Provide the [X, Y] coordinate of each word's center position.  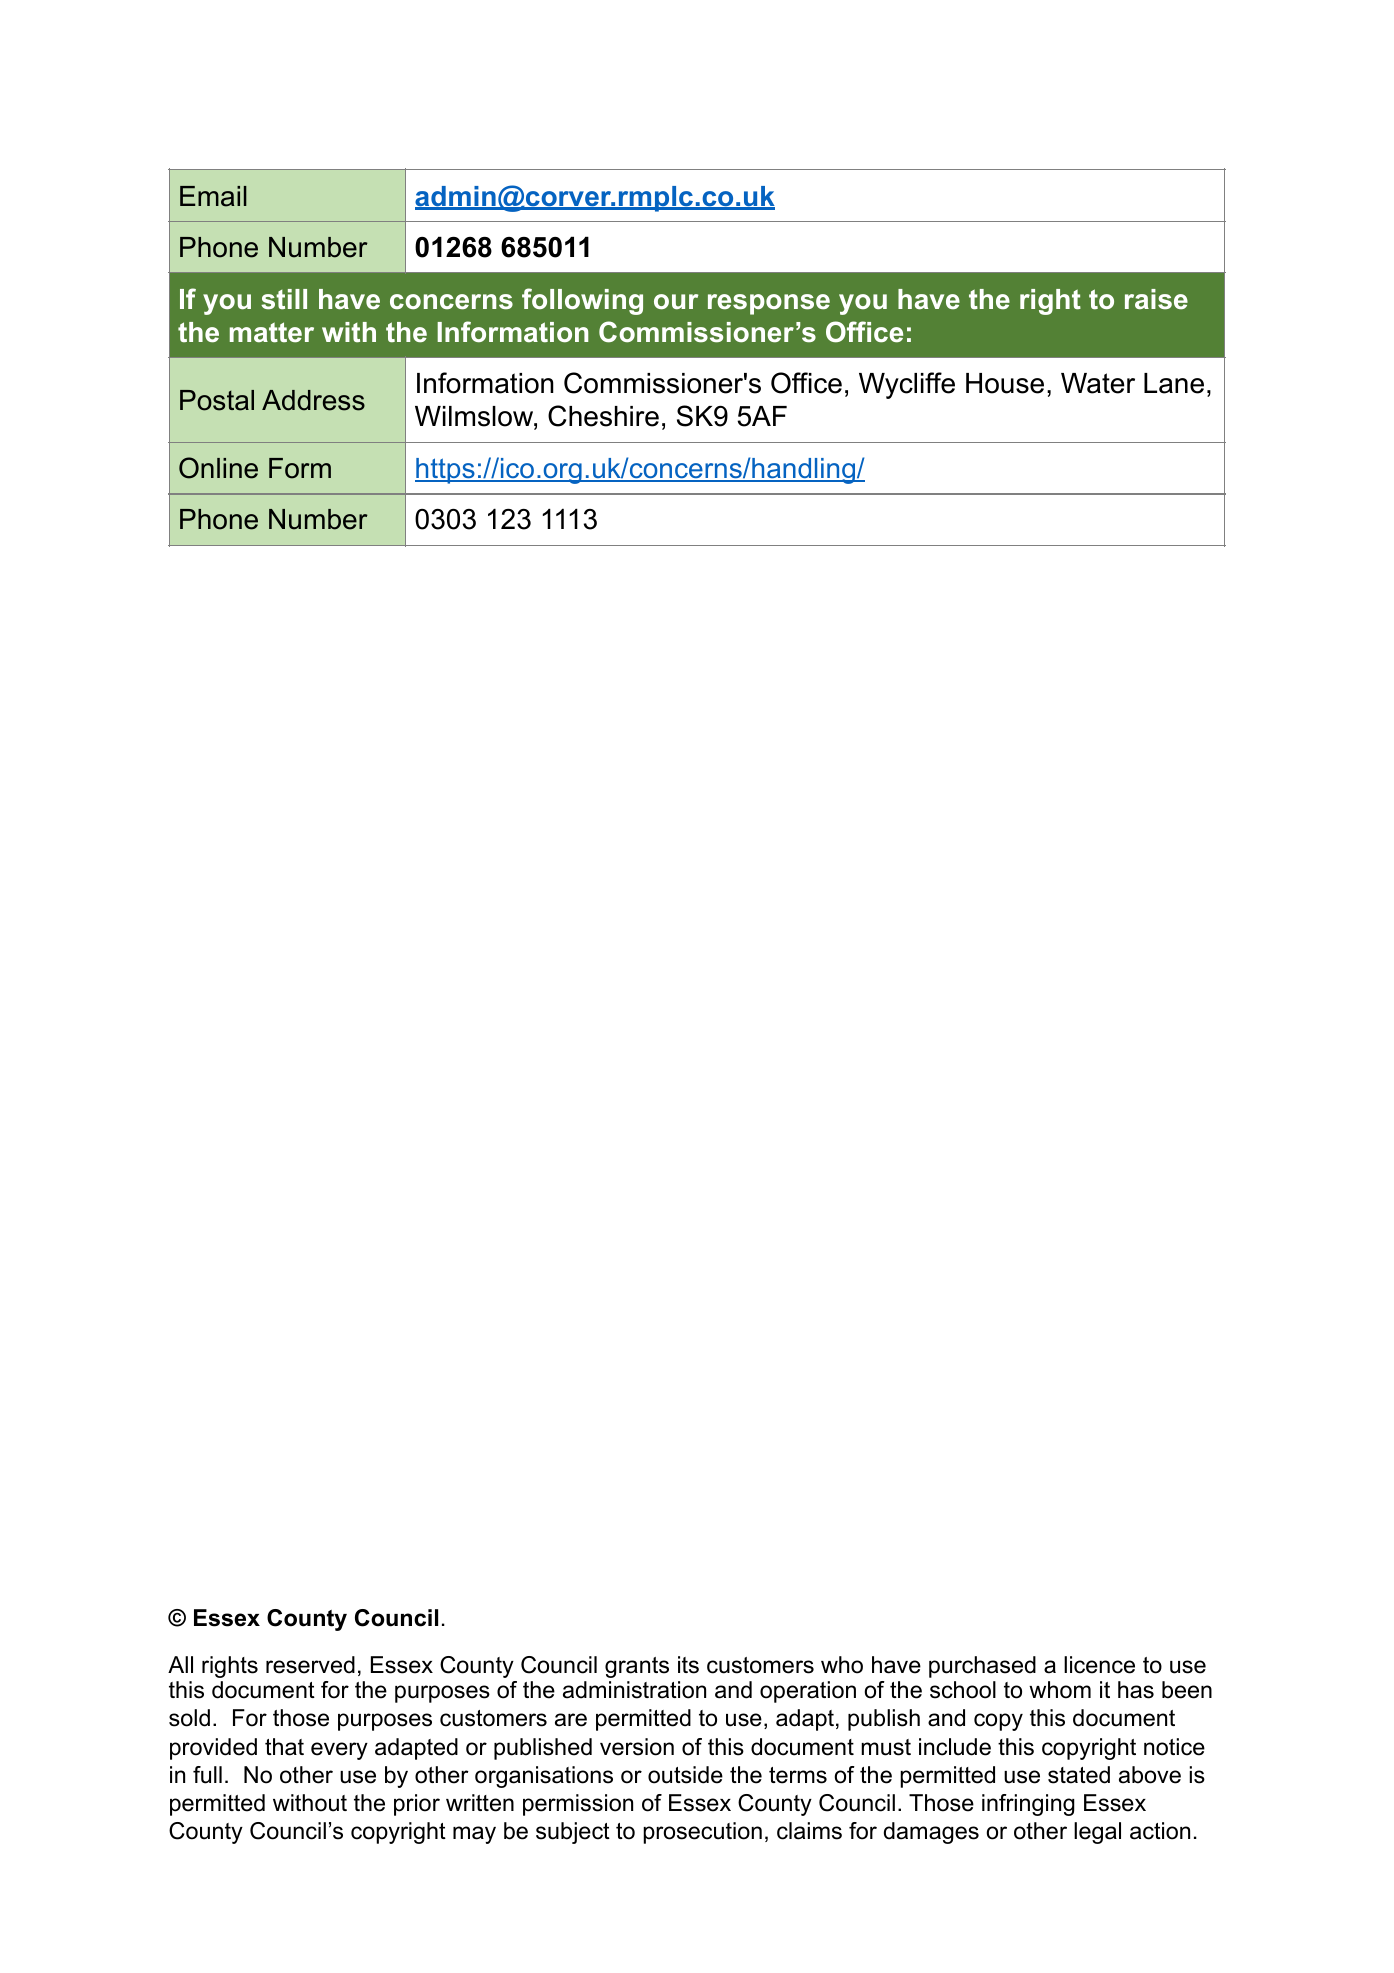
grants [637, 1667]
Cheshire [603, 416]
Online [218, 468]
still [284, 299]
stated [1079, 1775]
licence [1099, 1665]
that [284, 1747]
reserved [310, 1665]
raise [1156, 299]
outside [685, 1775]
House [1005, 383]
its [688, 1665]
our [676, 302]
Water [1098, 383]
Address [313, 400]
